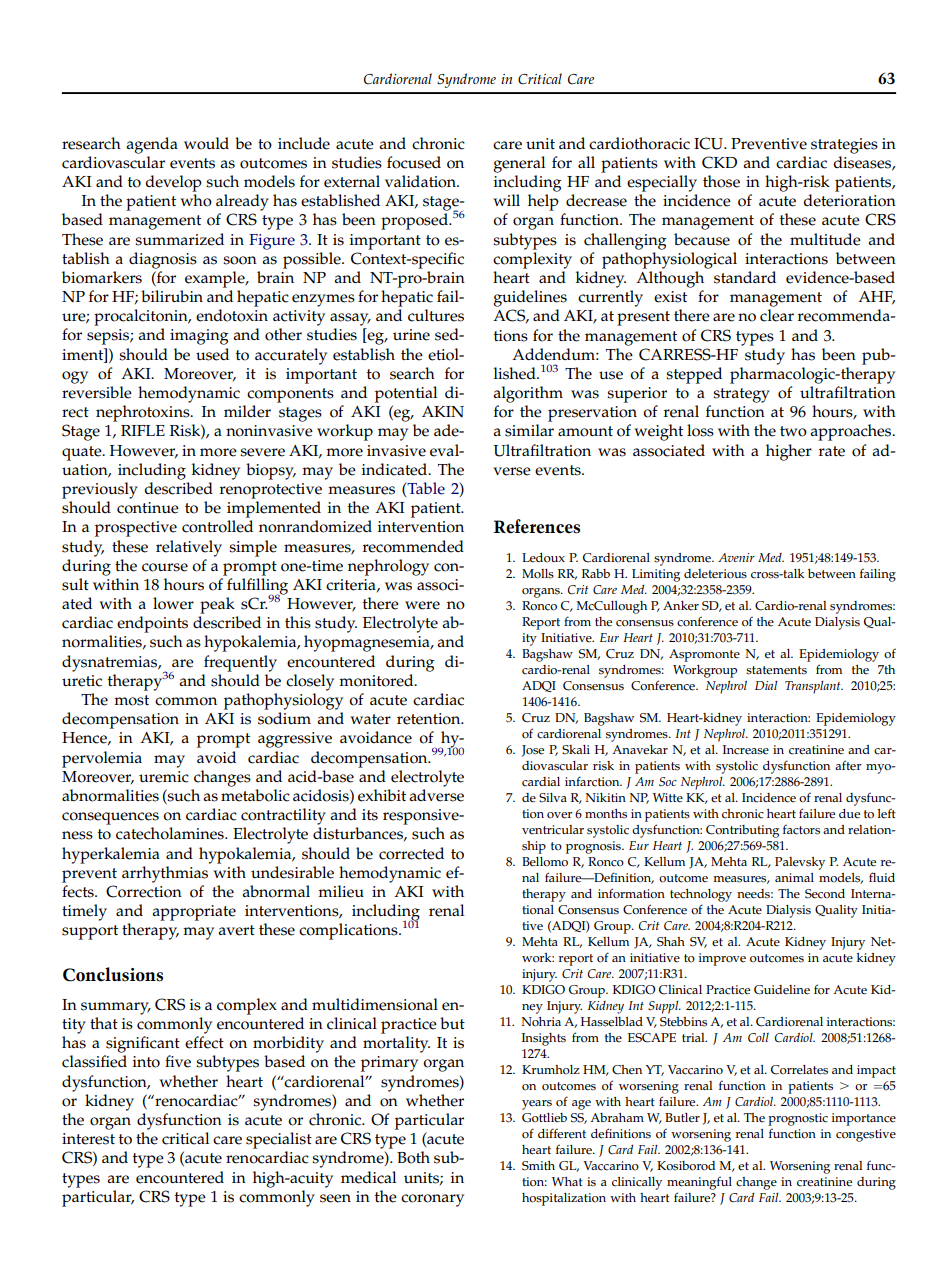 Image resolution: width=952 pixels, height=1271 pixels. I want to click on continue, so click(148, 508).
